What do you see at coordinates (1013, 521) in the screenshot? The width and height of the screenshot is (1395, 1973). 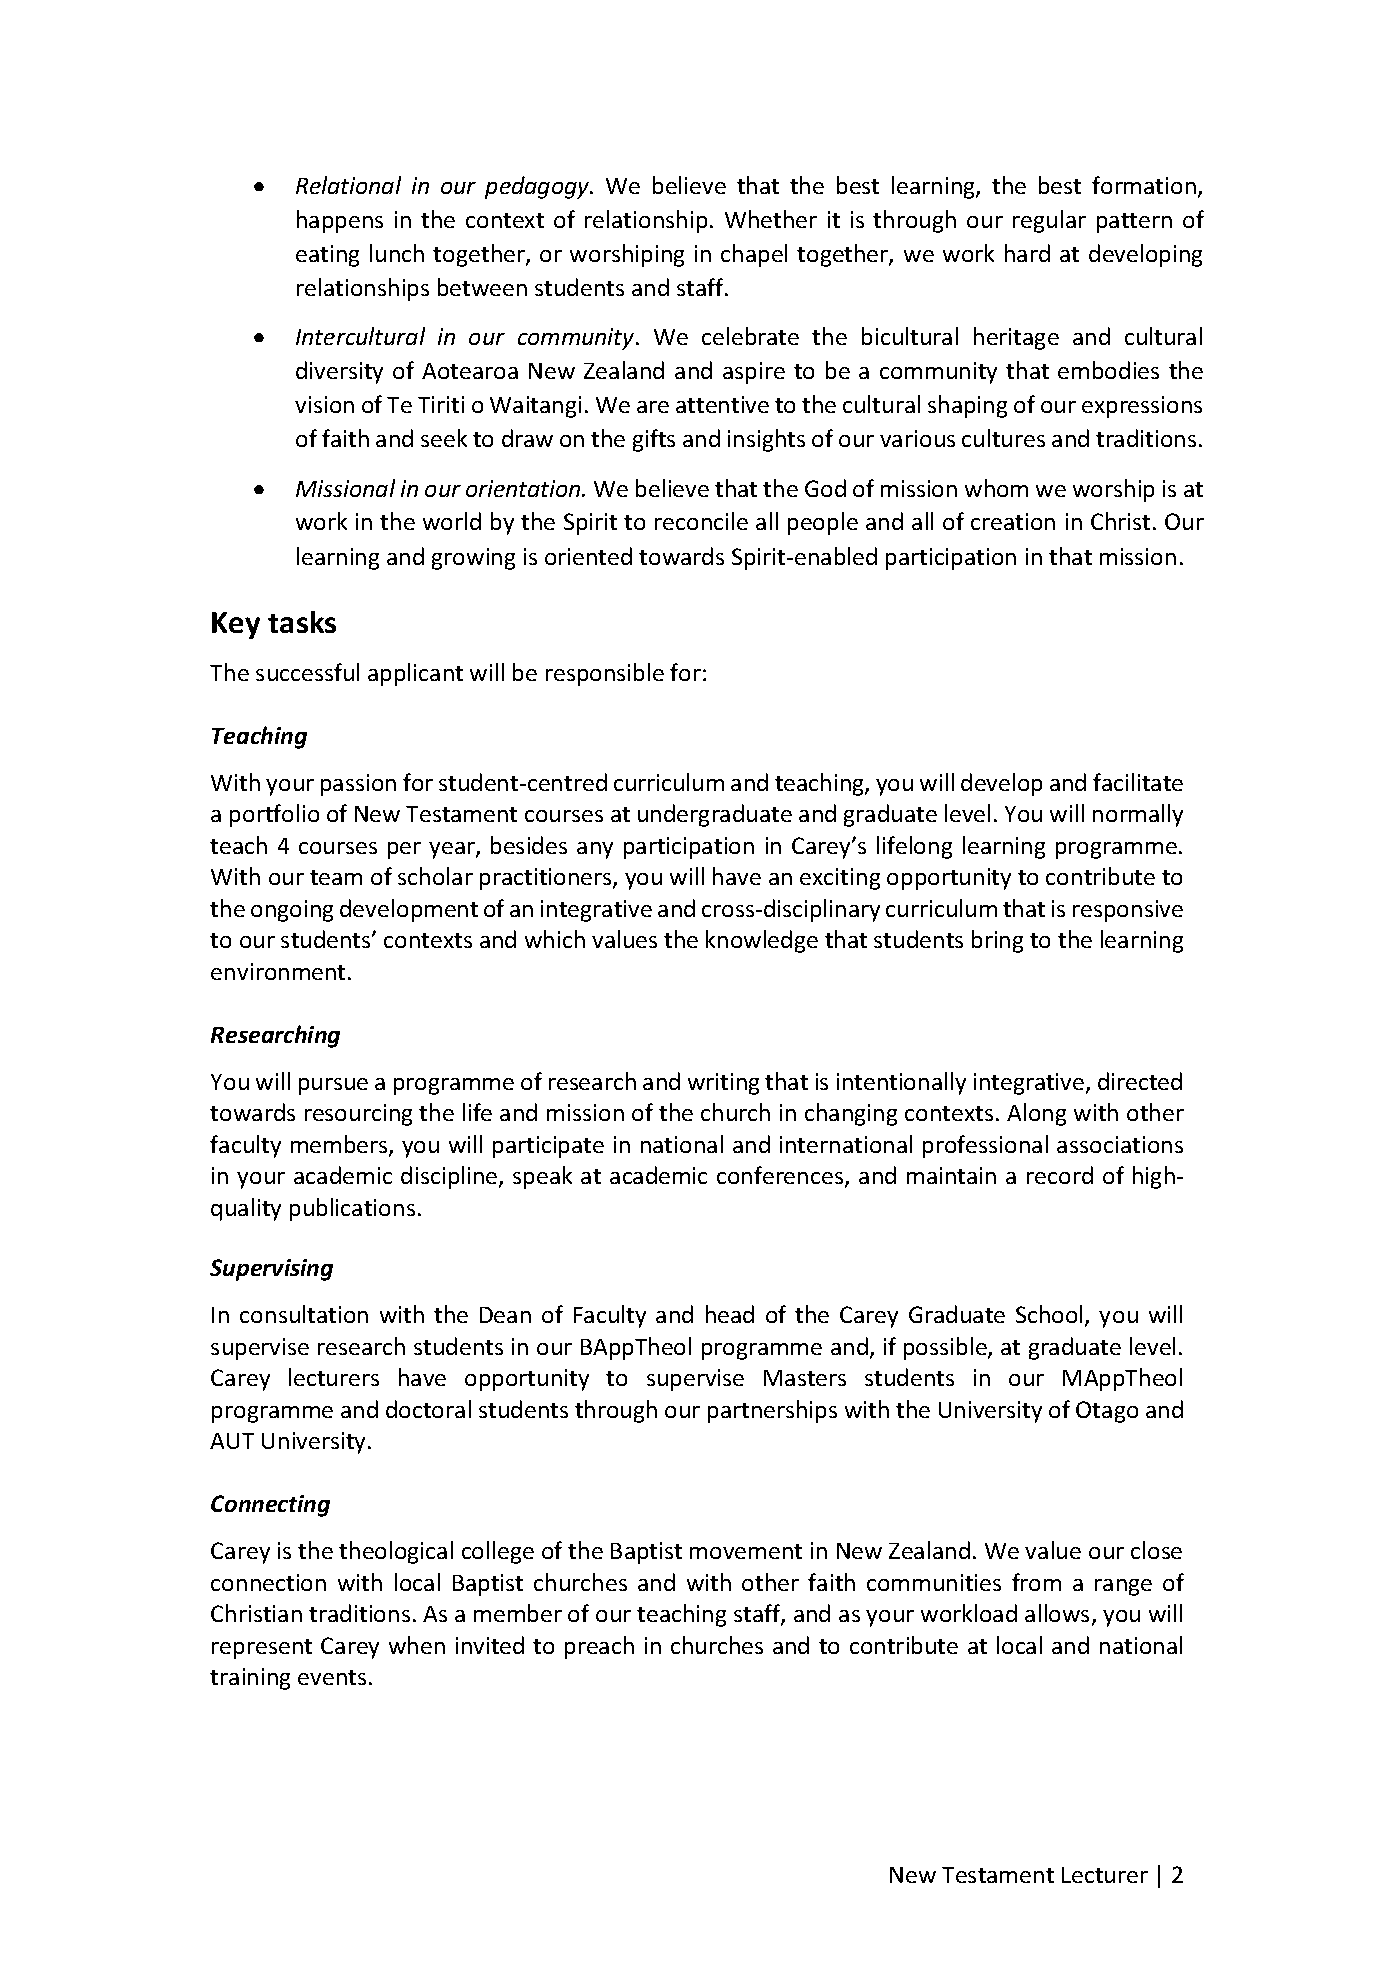 I see `creation` at bounding box center [1013, 521].
